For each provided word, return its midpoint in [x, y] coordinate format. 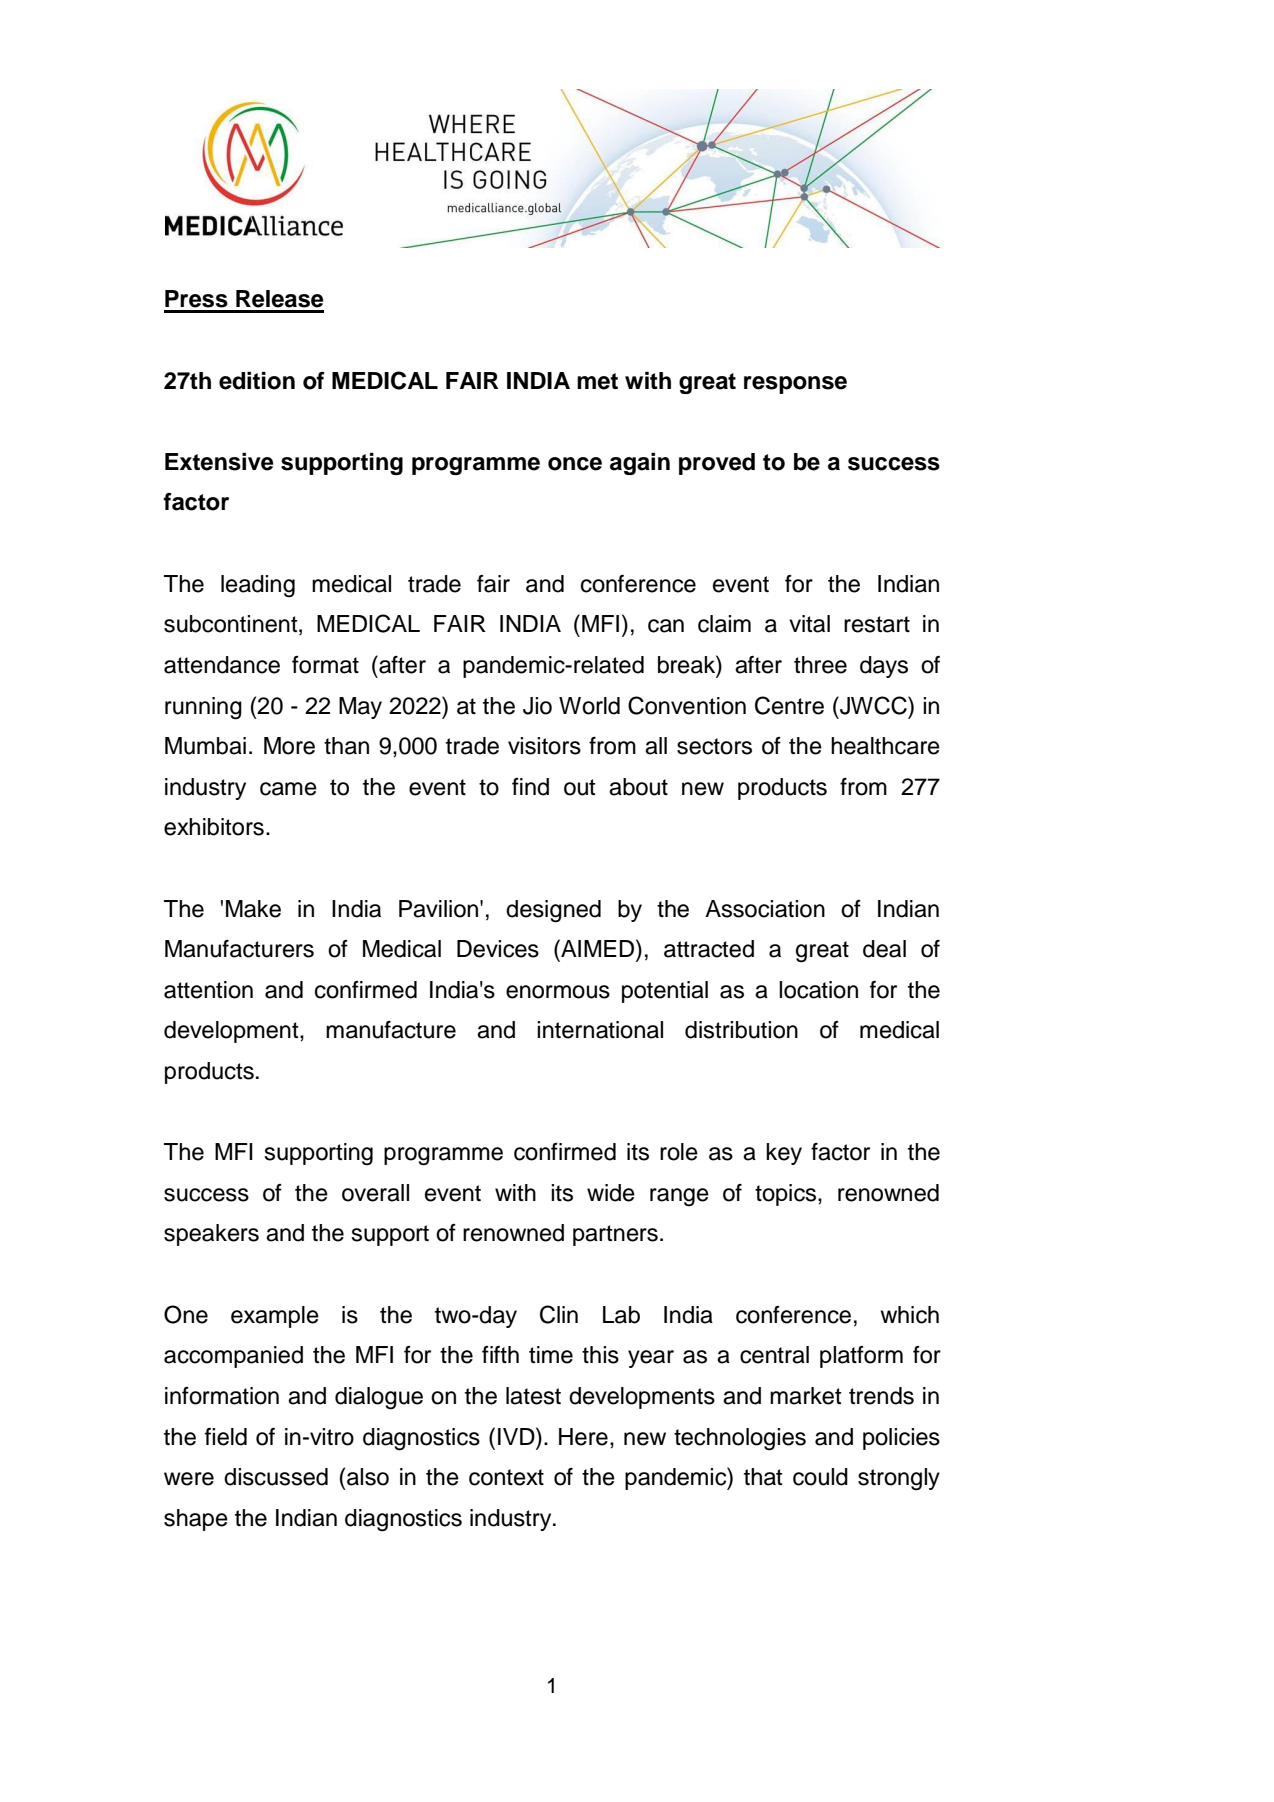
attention [208, 990]
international [600, 1030]
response [795, 385]
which [909, 1315]
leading [258, 586]
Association [765, 909]
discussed [276, 1477]
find [530, 787]
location [818, 990]
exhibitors [214, 827]
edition [257, 381]
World [589, 706]
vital [809, 624]
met [597, 381]
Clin [559, 1314]
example [275, 1317]
